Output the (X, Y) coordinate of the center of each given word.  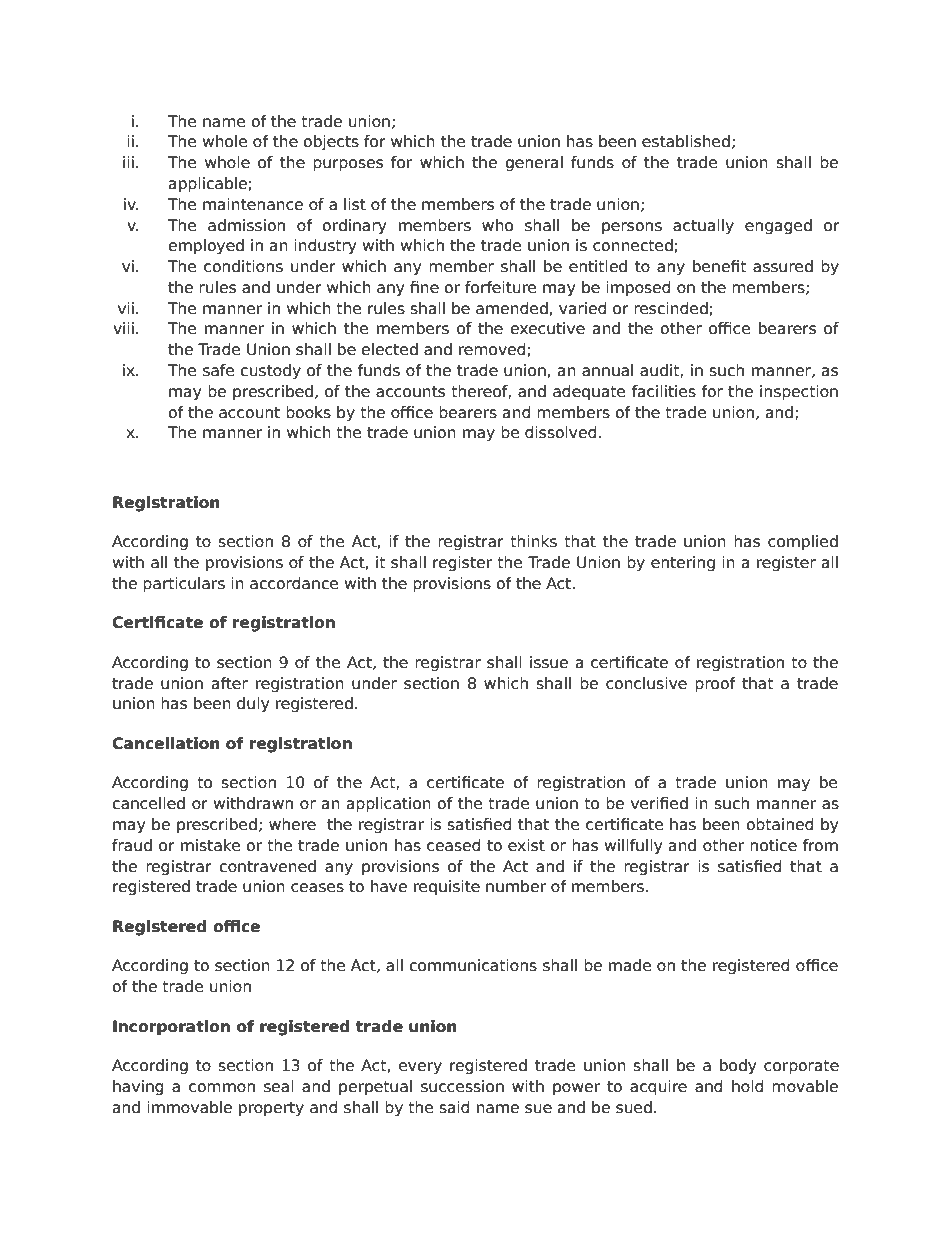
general (534, 163)
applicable (208, 184)
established (686, 141)
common (222, 1088)
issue (549, 662)
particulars (184, 584)
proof (715, 684)
